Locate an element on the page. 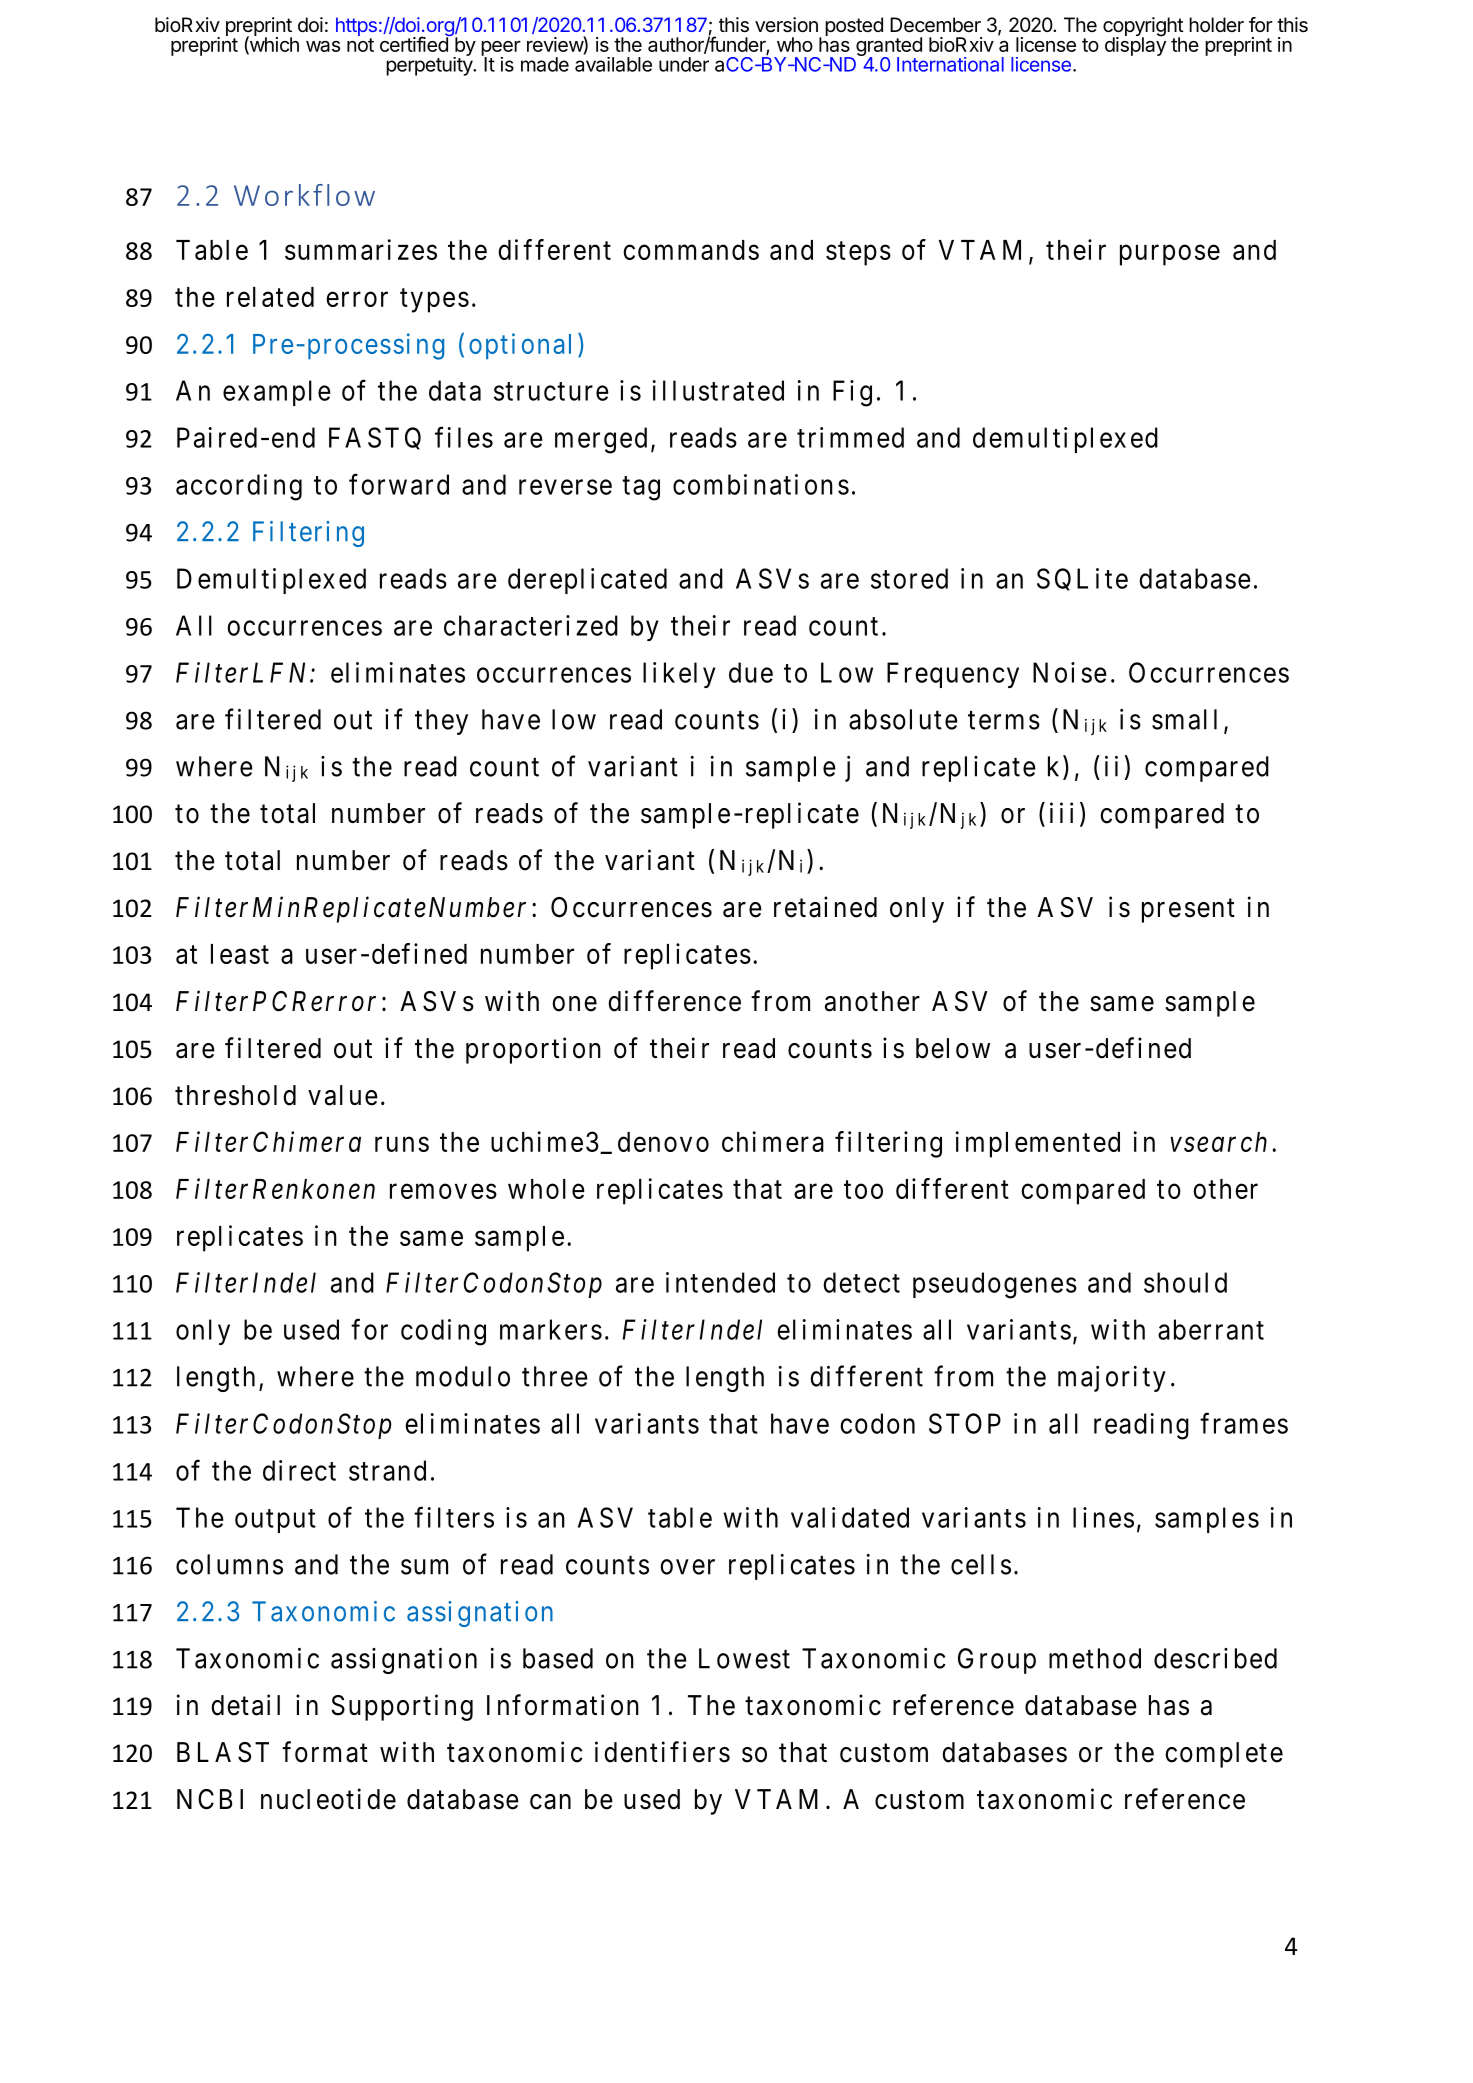  sent is located at coordinates (1210, 908).
